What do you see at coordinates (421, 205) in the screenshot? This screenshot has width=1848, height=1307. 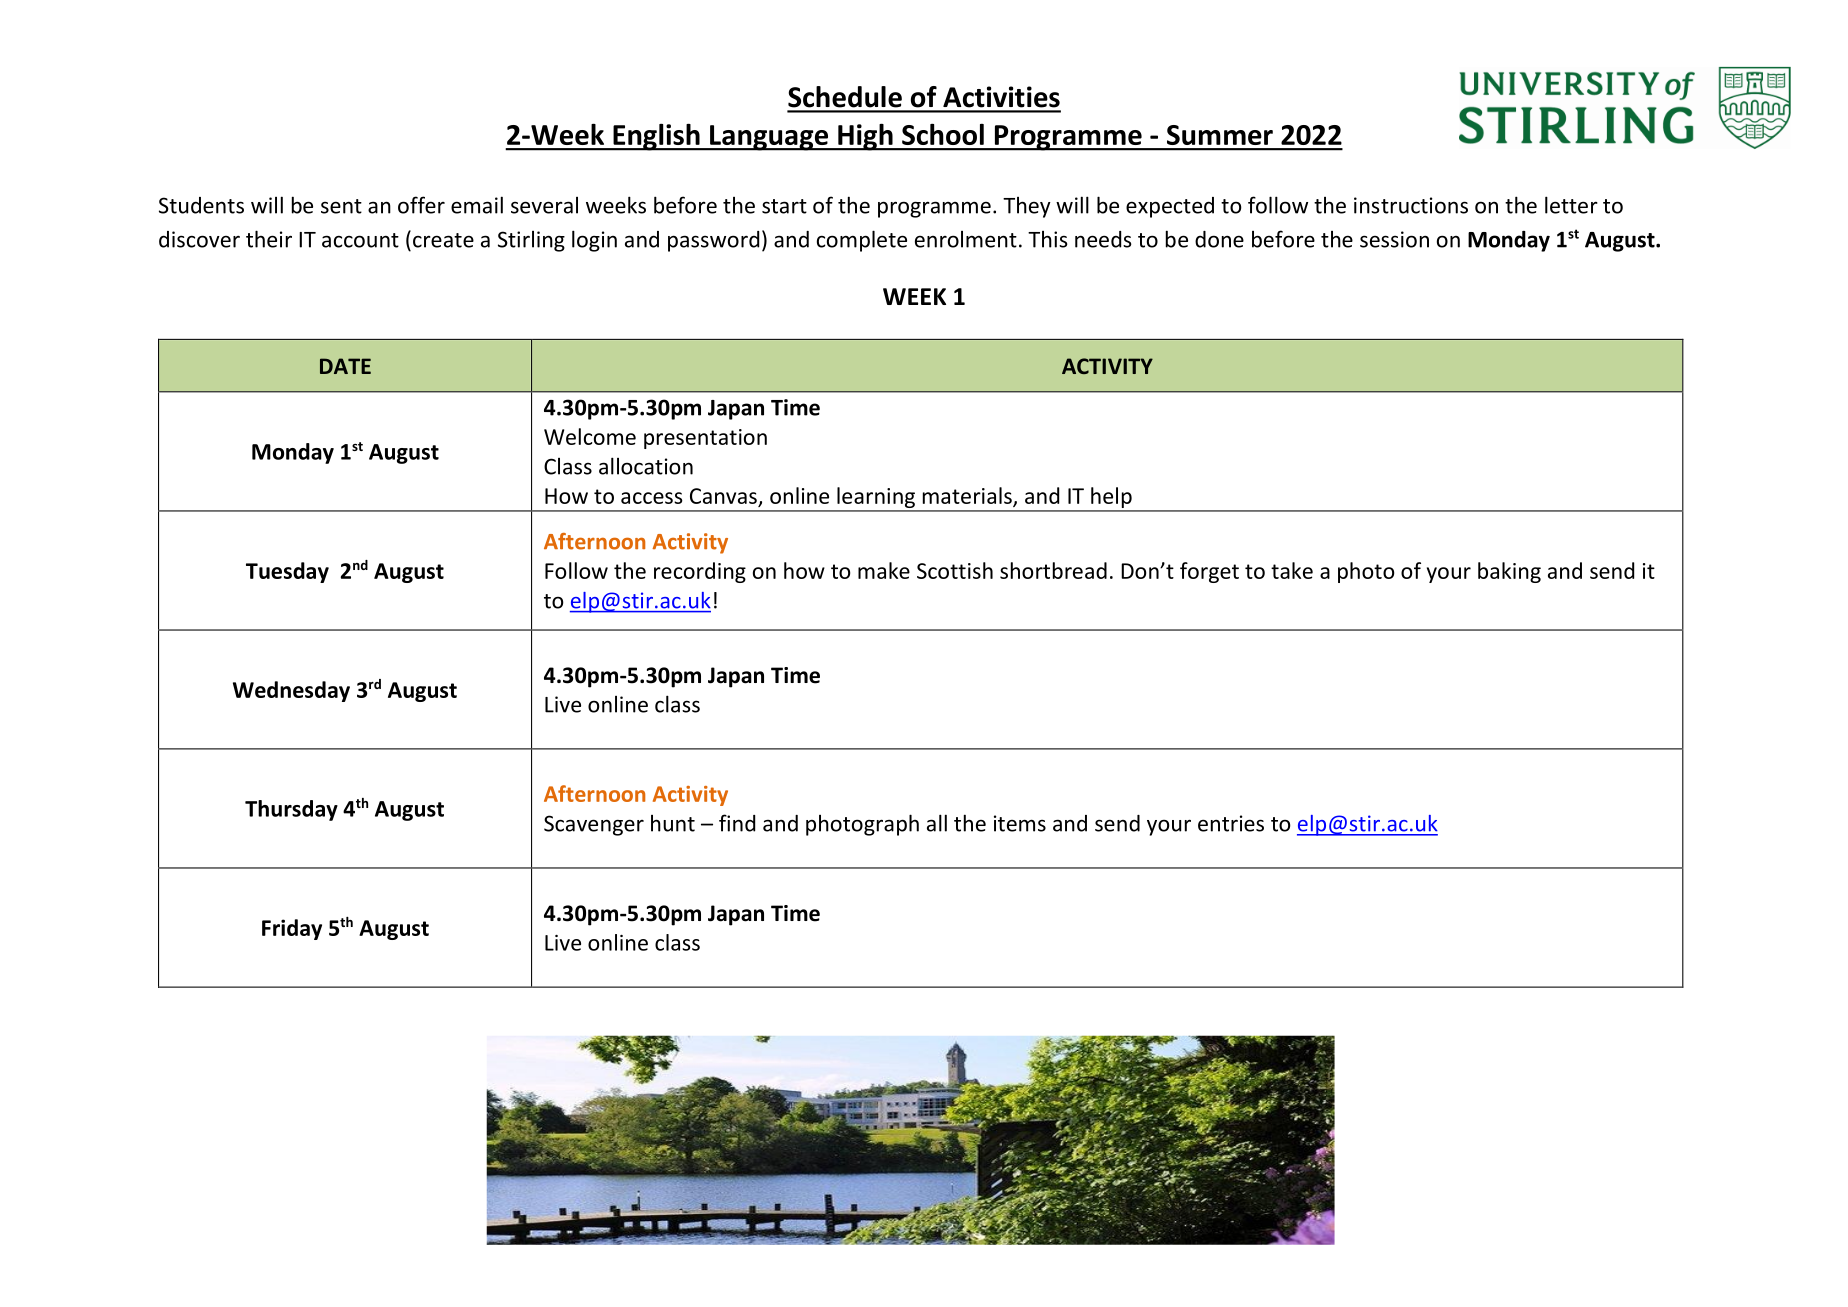 I see `offer` at bounding box center [421, 205].
